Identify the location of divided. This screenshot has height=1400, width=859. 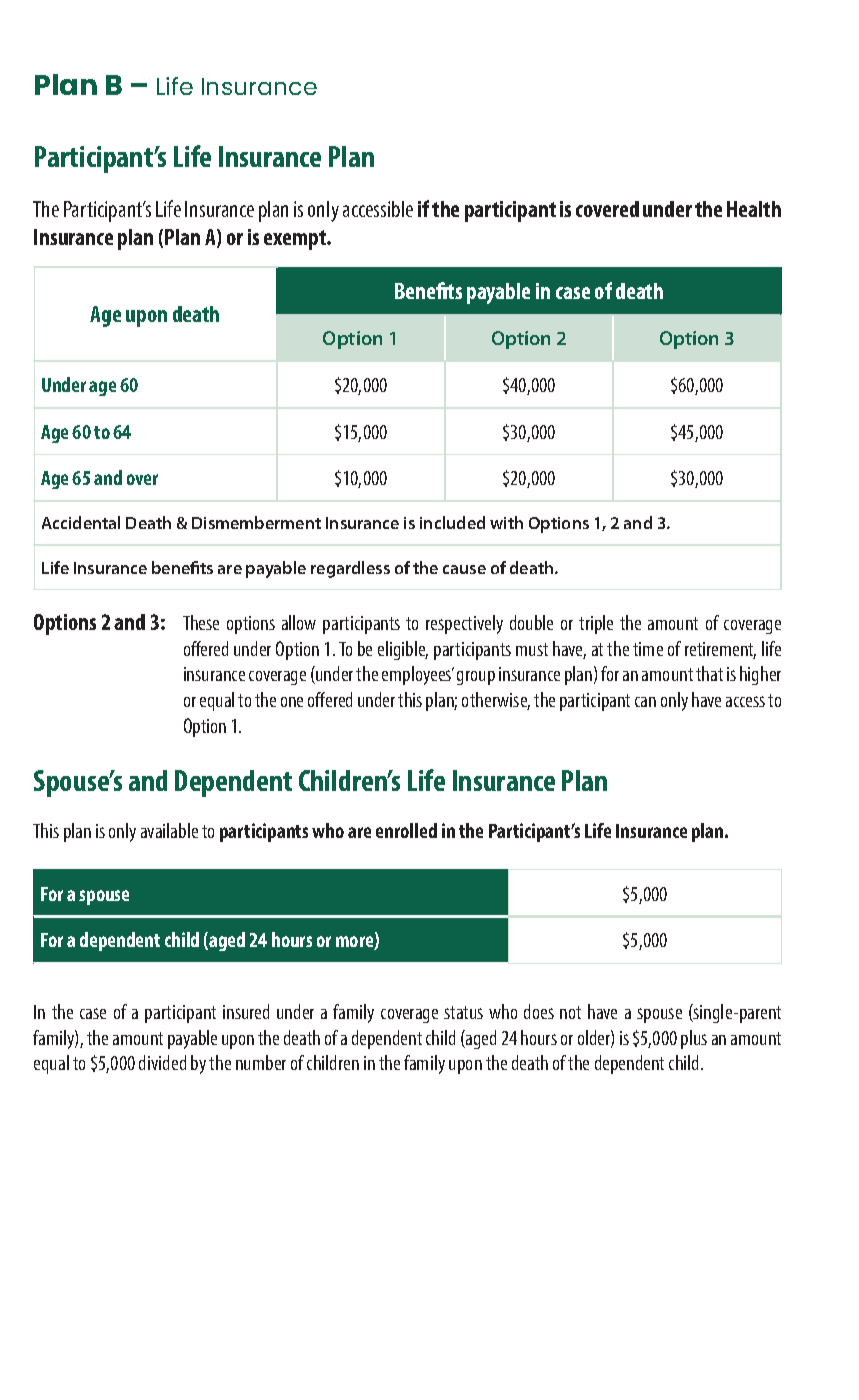
(162, 1062).
